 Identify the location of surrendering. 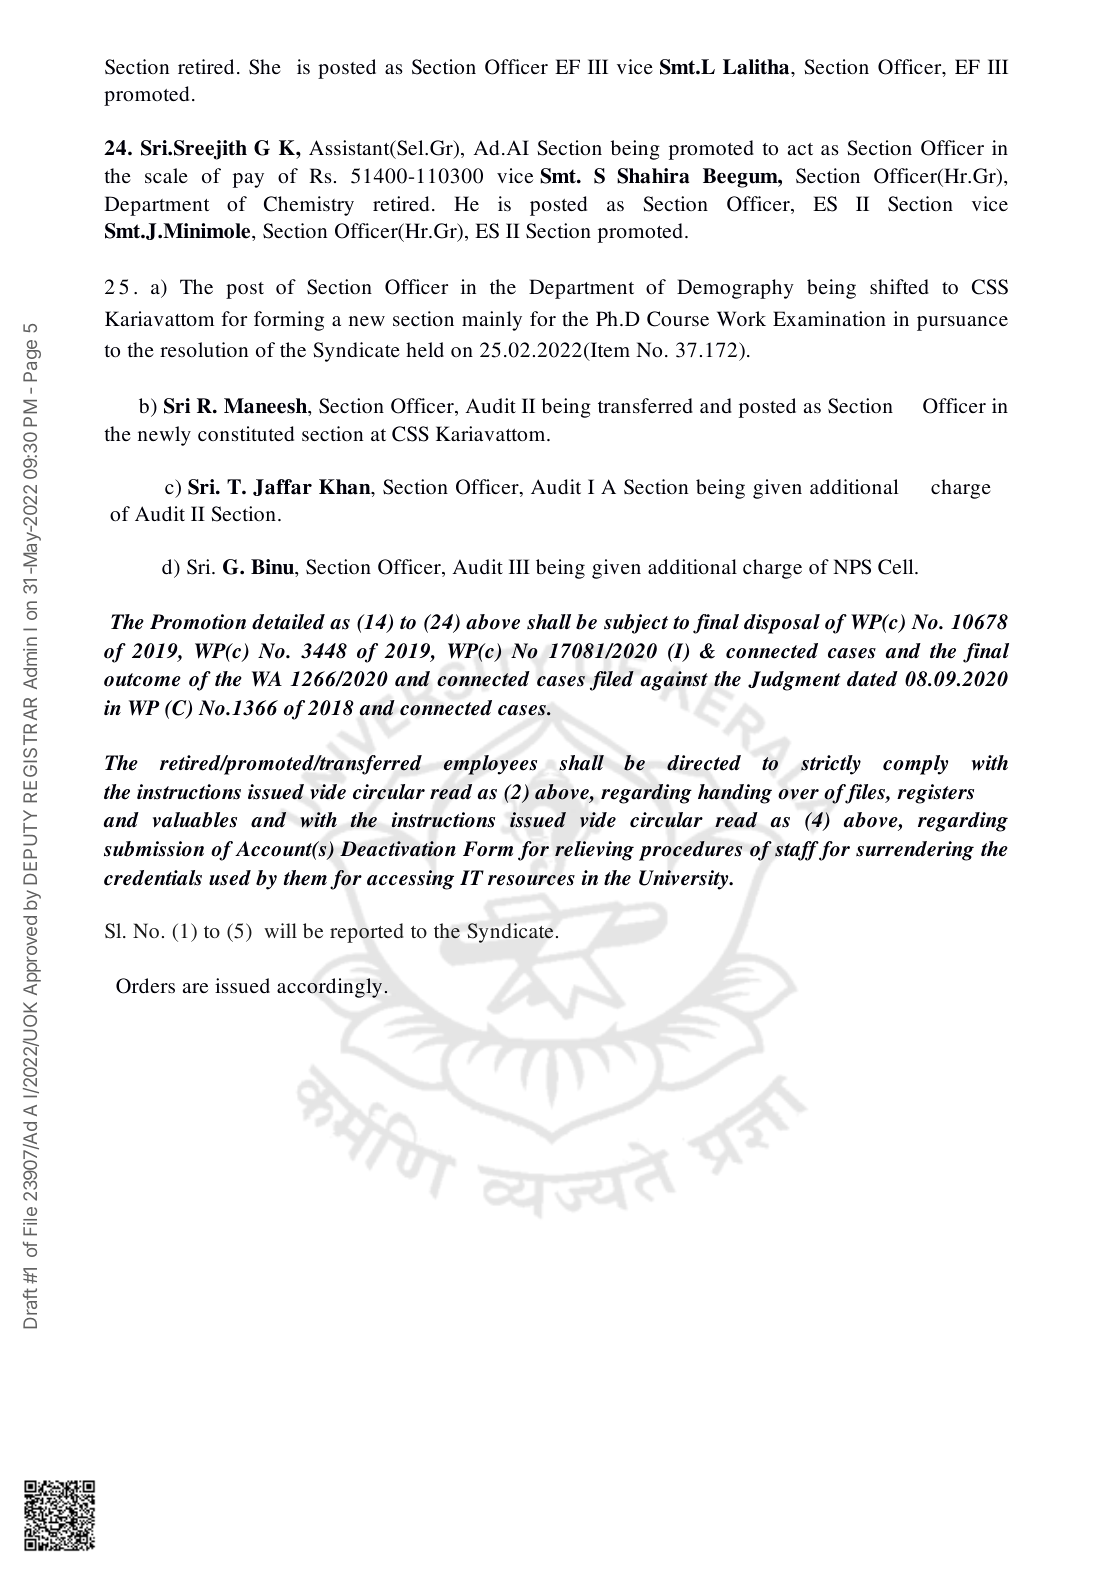
(915, 851).
